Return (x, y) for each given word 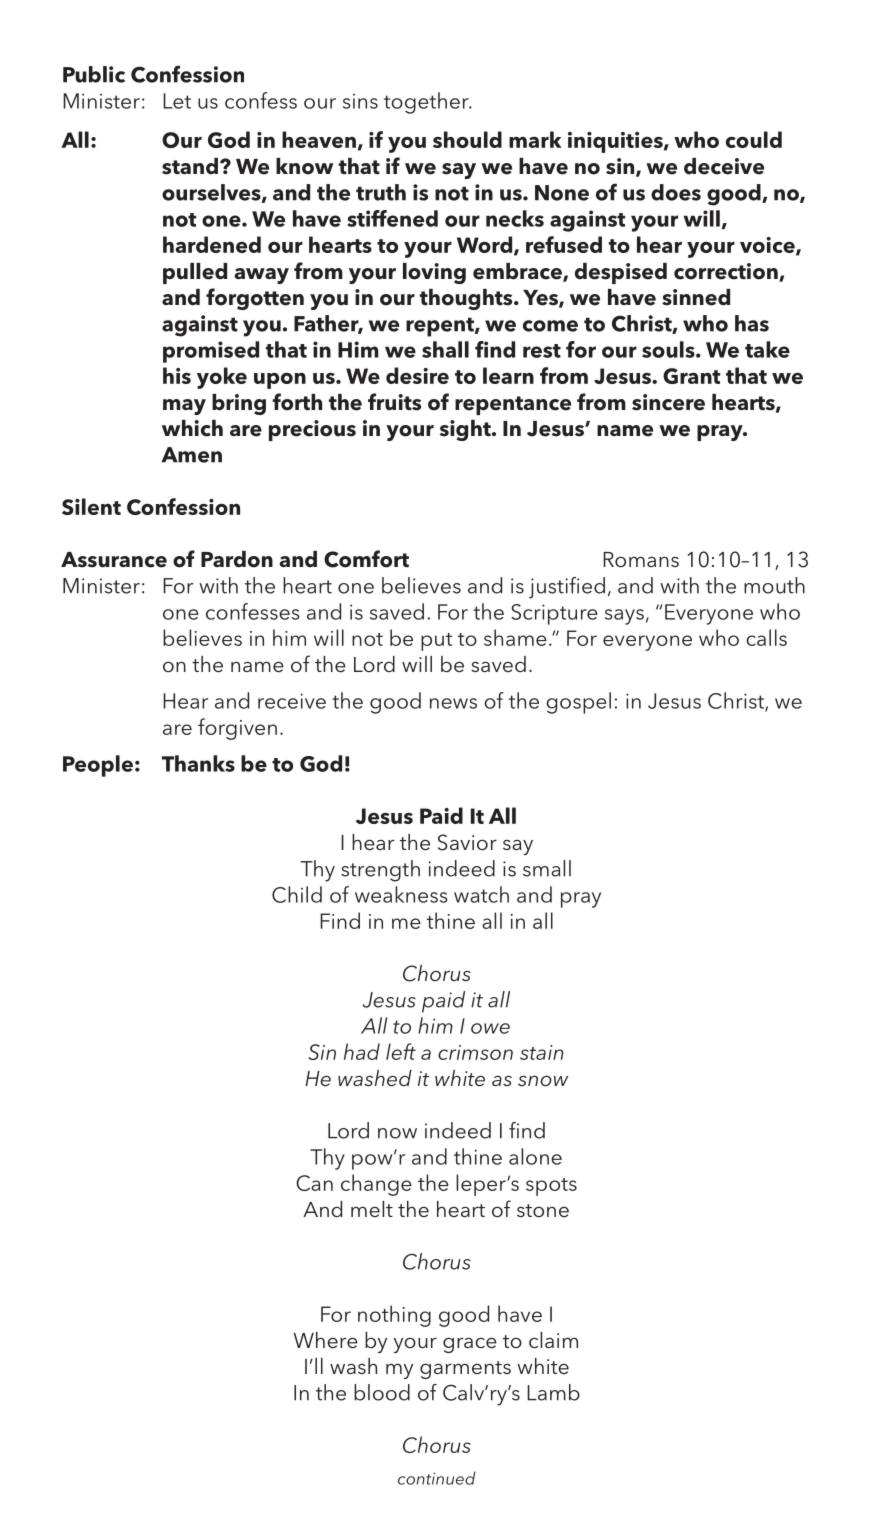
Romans (641, 559)
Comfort (366, 559)
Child (297, 894)
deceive (724, 166)
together (427, 103)
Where (325, 1340)
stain (542, 1052)
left (401, 1051)
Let (177, 101)
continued (436, 1478)
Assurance (114, 560)
